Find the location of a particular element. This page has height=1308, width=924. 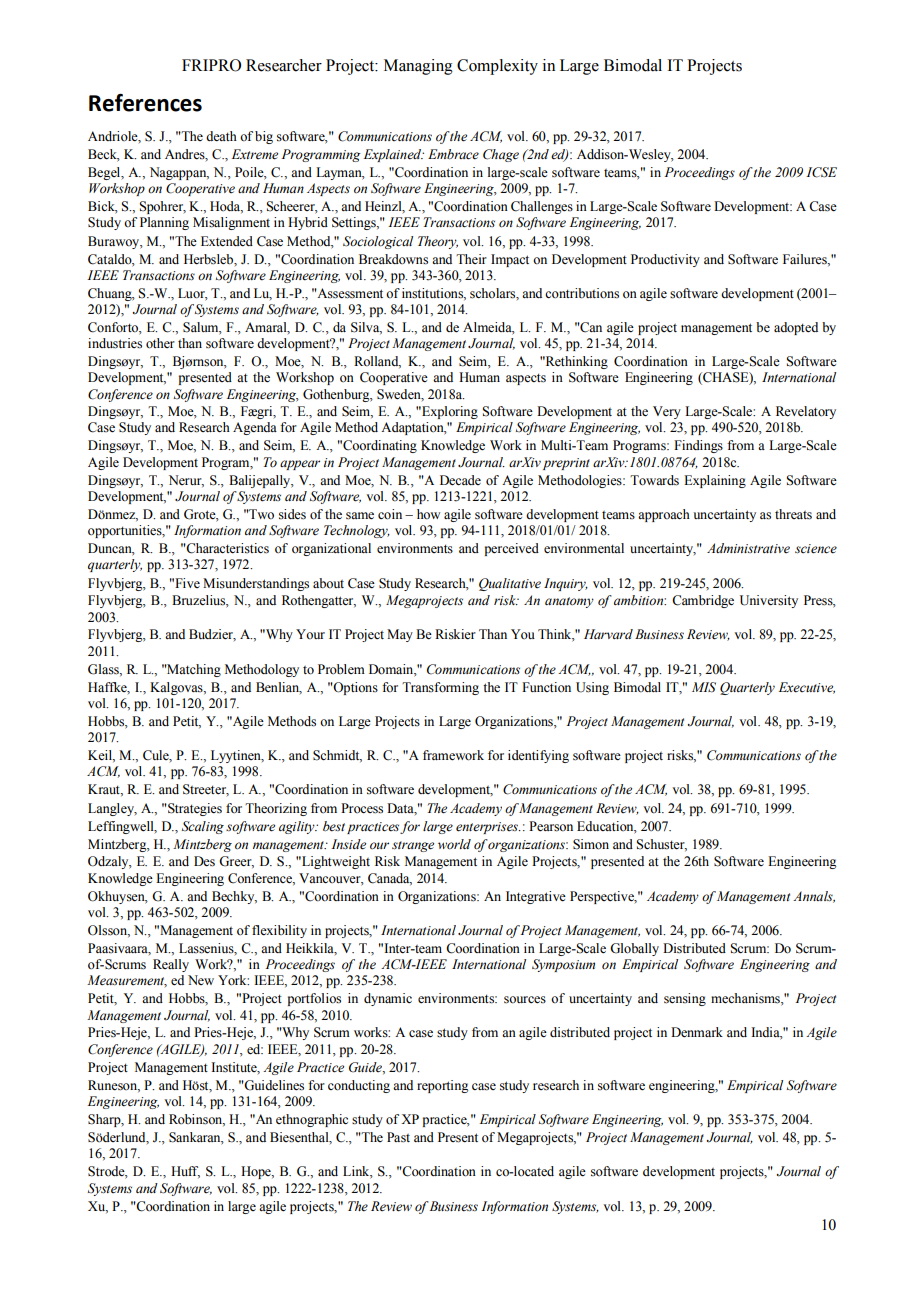

Scaling is located at coordinates (203, 827).
